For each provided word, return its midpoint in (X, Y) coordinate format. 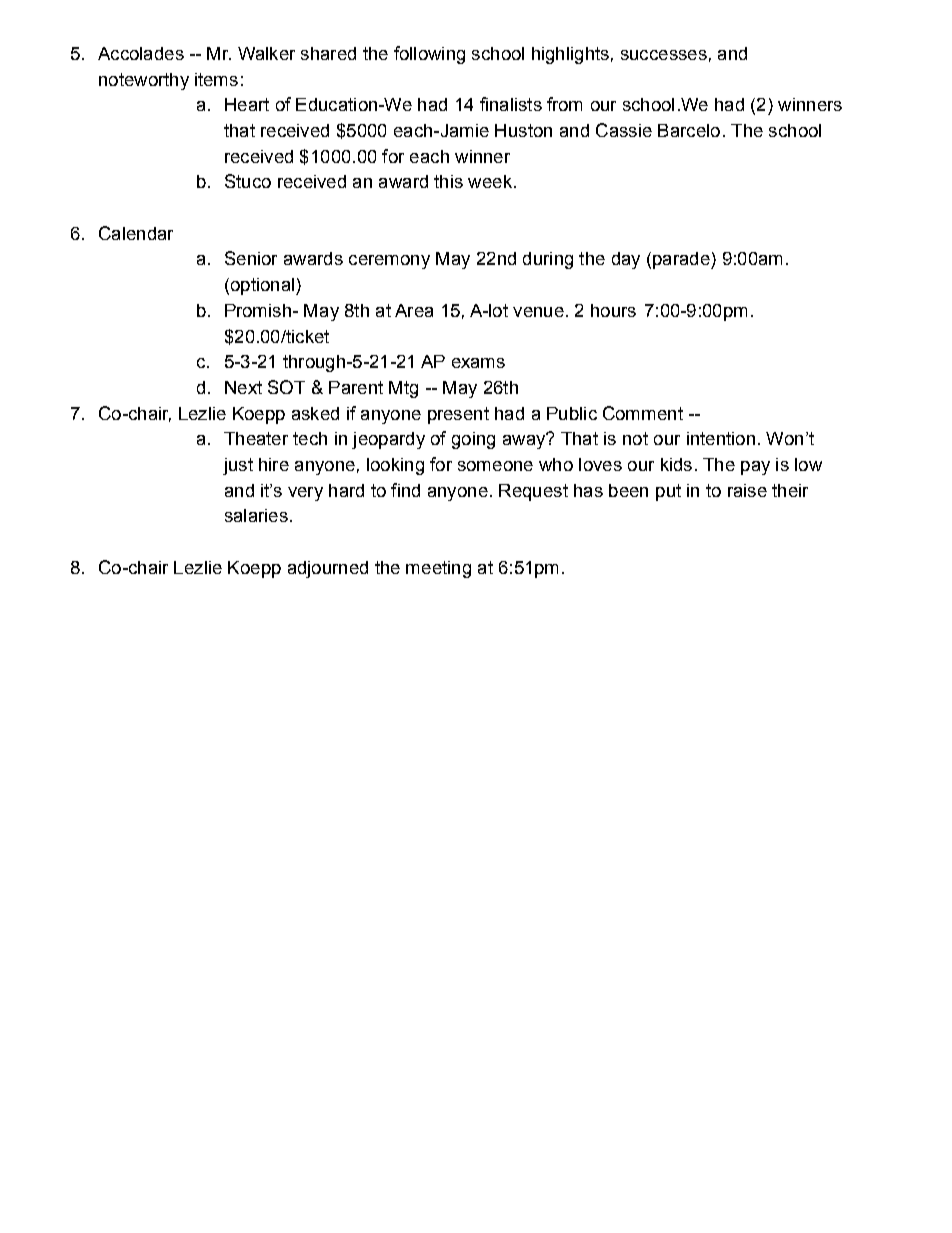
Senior (251, 258)
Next (243, 387)
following (429, 55)
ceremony (389, 262)
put (668, 492)
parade (682, 260)
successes (664, 55)
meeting (438, 569)
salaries (256, 515)
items (216, 79)
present (458, 415)
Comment (643, 413)
